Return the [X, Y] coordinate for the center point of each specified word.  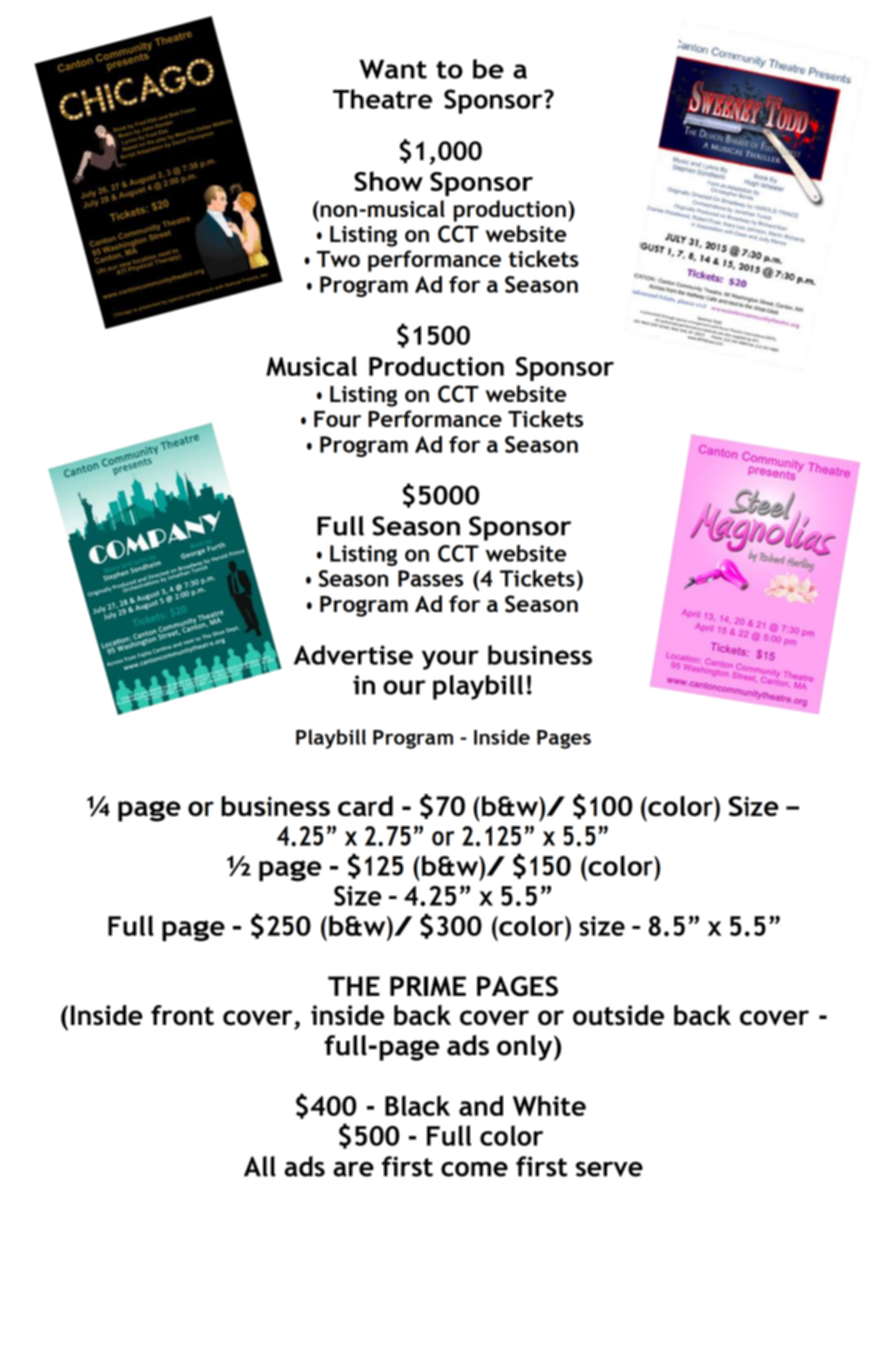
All [260, 1166]
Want [393, 69]
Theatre [382, 99]
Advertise [353, 655]
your [450, 660]
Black [417, 1105]
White [549, 1105]
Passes [430, 578]
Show [388, 181]
